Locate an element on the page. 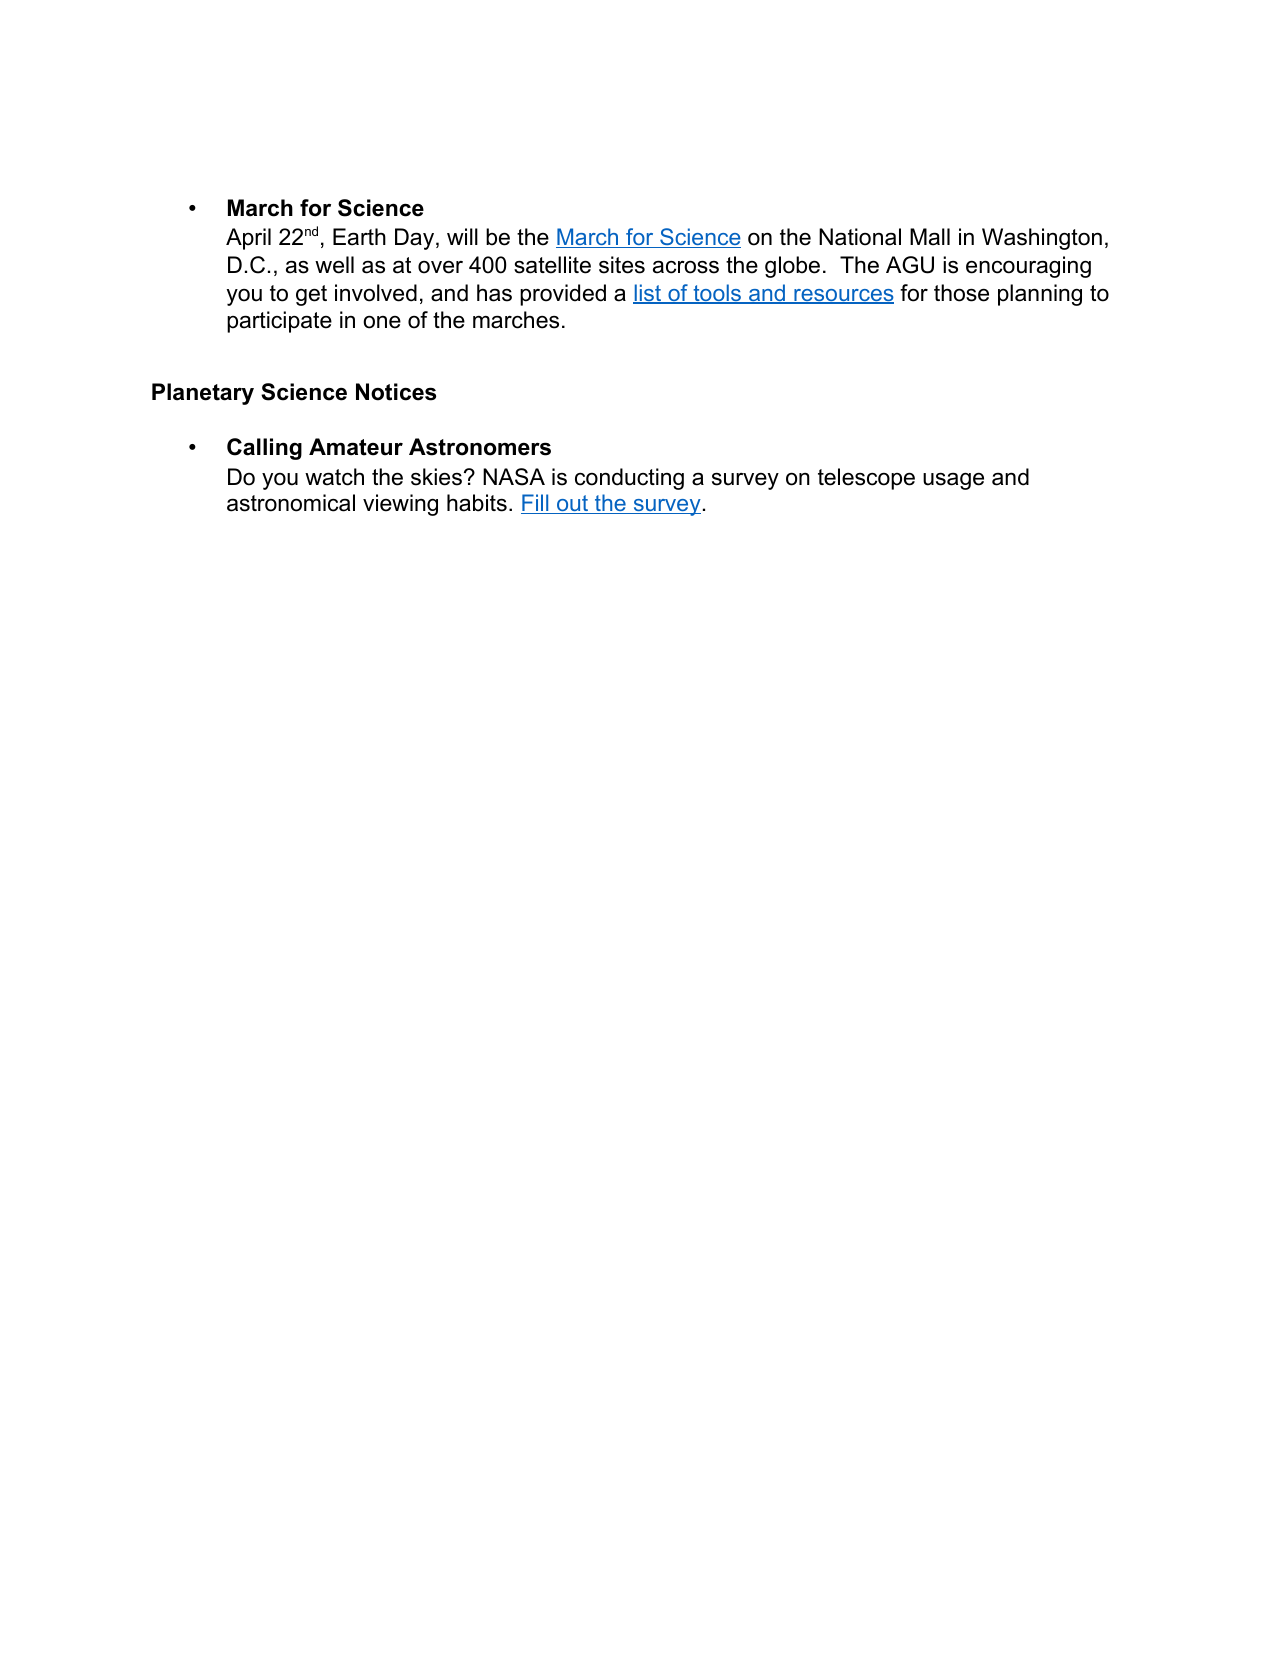  out is located at coordinates (573, 504).
